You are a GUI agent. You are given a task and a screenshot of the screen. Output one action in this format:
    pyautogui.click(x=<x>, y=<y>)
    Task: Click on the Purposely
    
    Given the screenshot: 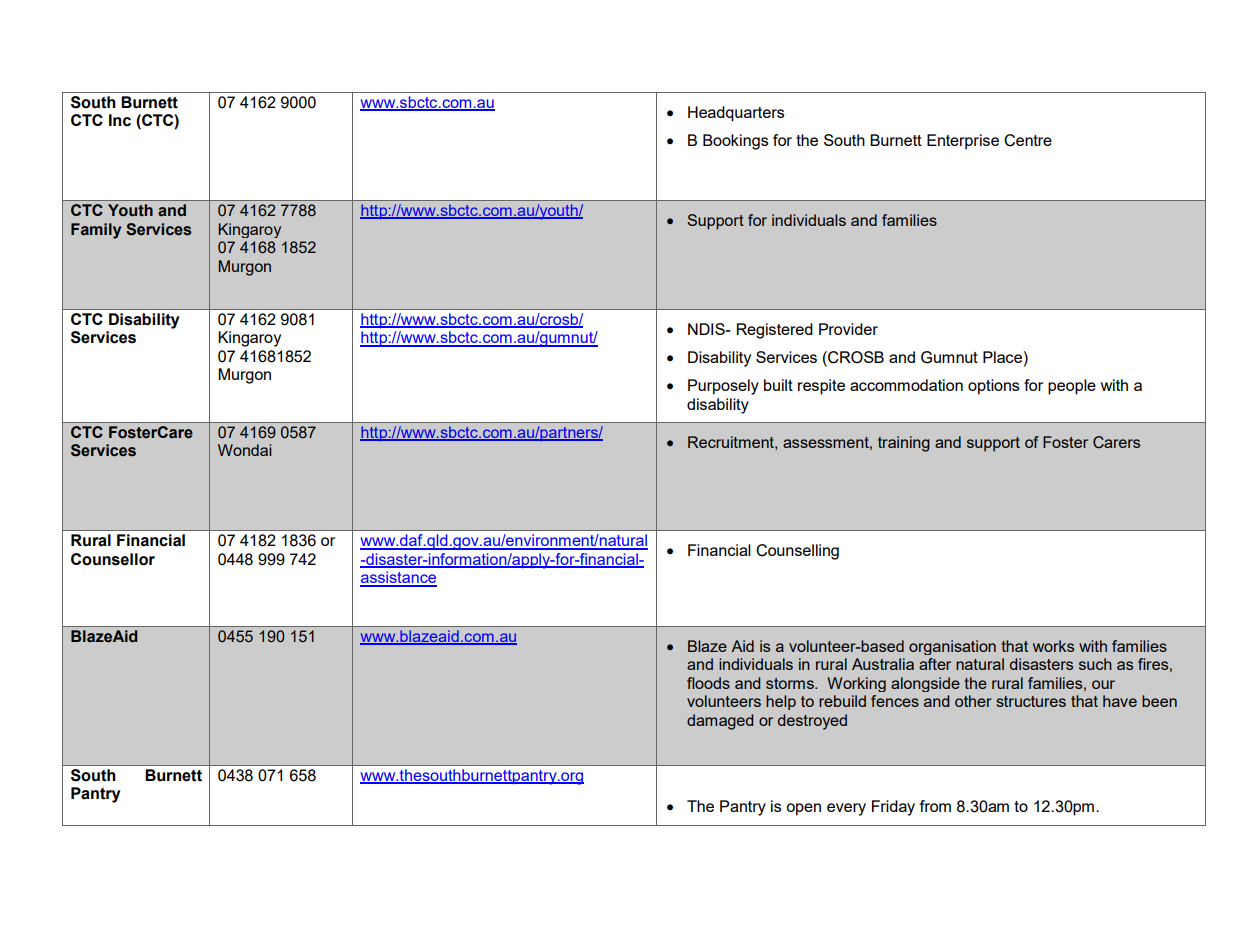 What is the action you would take?
    pyautogui.click(x=723, y=387)
